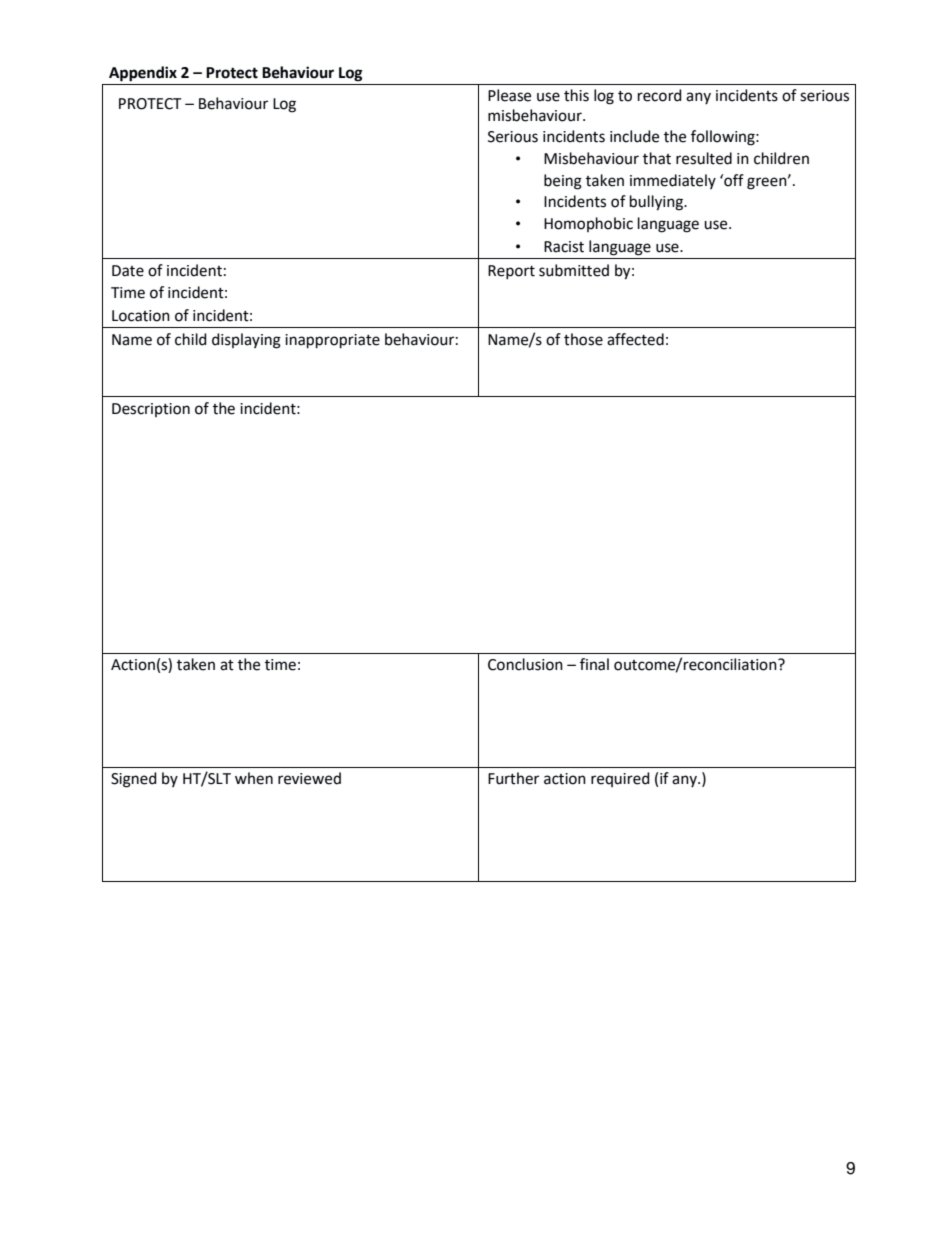 The width and height of the screenshot is (952, 1233). I want to click on displaying, so click(246, 341).
